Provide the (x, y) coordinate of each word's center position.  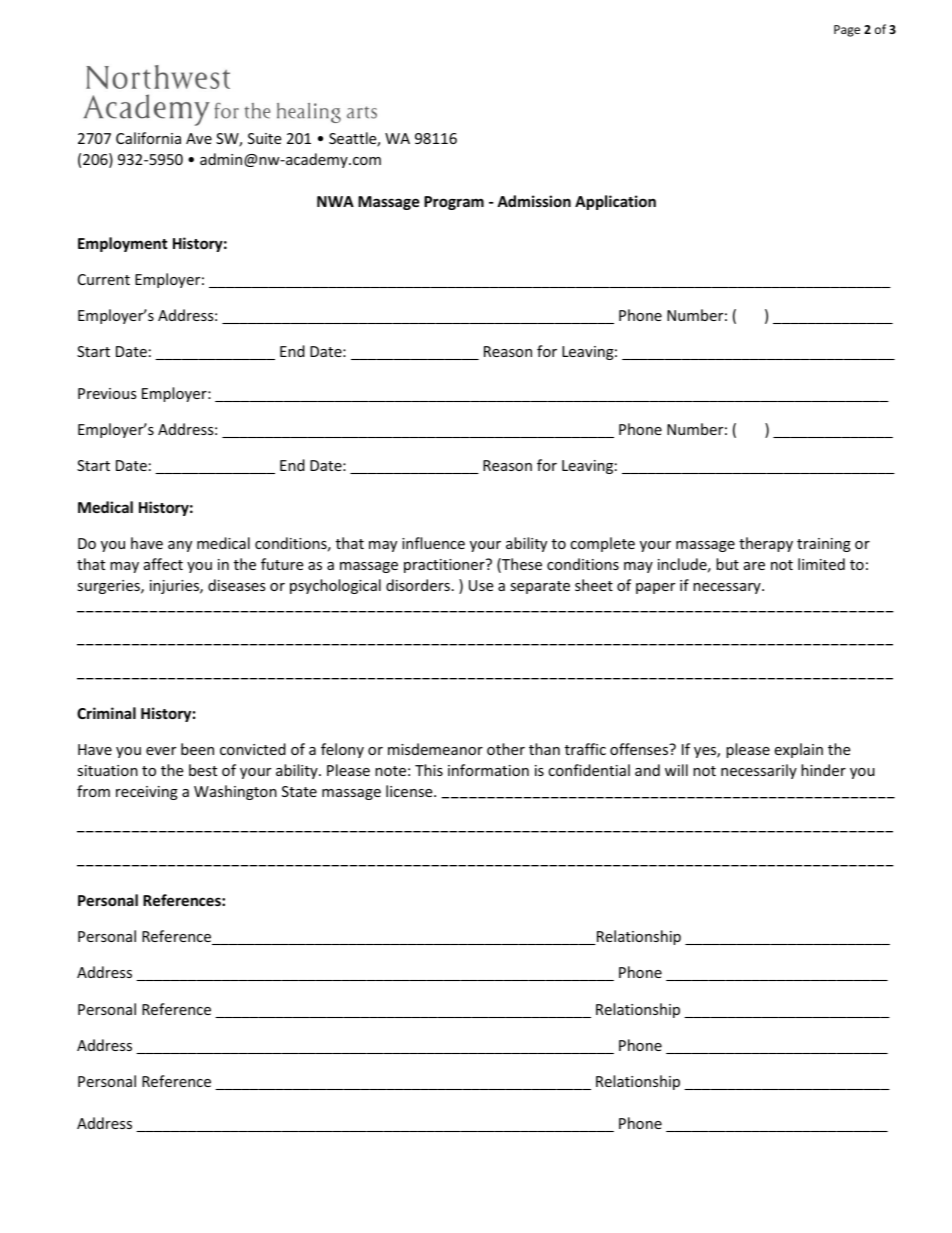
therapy (766, 544)
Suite (264, 138)
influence (433, 543)
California (148, 138)
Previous (107, 393)
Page (847, 31)
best (203, 770)
